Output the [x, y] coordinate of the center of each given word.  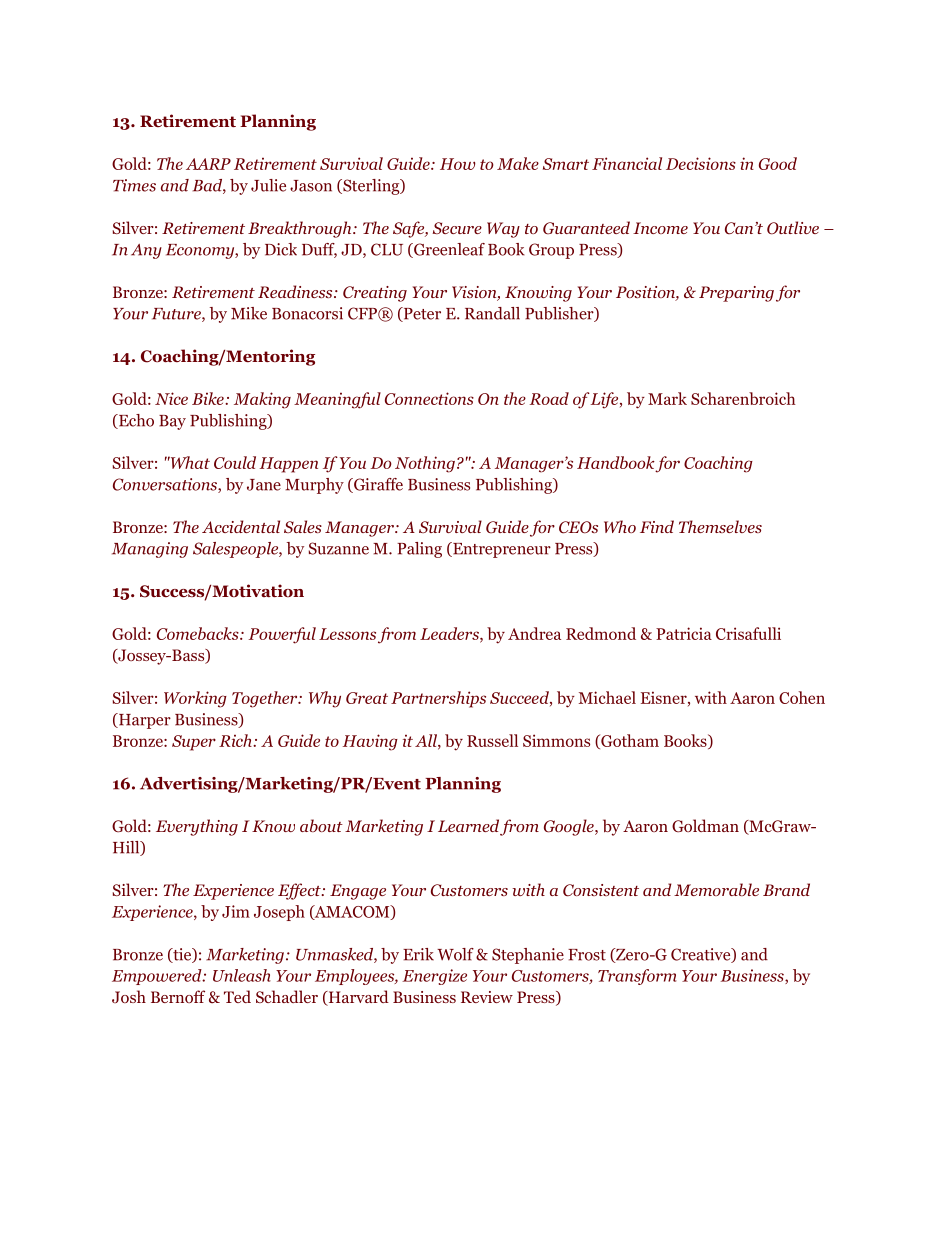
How [457, 164]
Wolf [455, 954]
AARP [208, 164]
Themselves [720, 526]
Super [194, 743]
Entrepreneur [501, 550]
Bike [209, 398]
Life [605, 400]
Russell [492, 740]
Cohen [802, 697]
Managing [150, 550]
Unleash [242, 975]
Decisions [701, 163]
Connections [429, 398]
